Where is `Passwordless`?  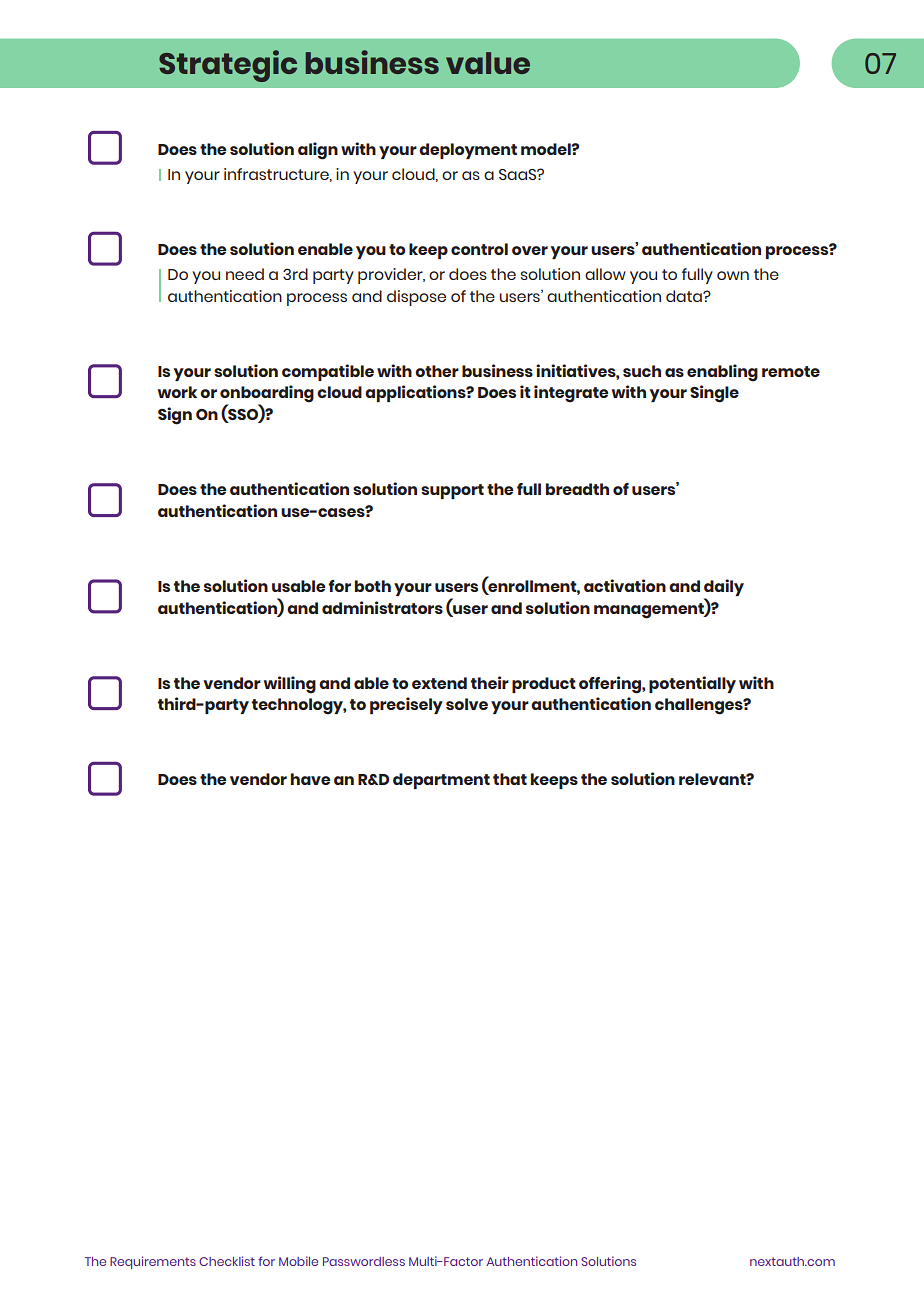
Passwordless is located at coordinates (364, 1261).
